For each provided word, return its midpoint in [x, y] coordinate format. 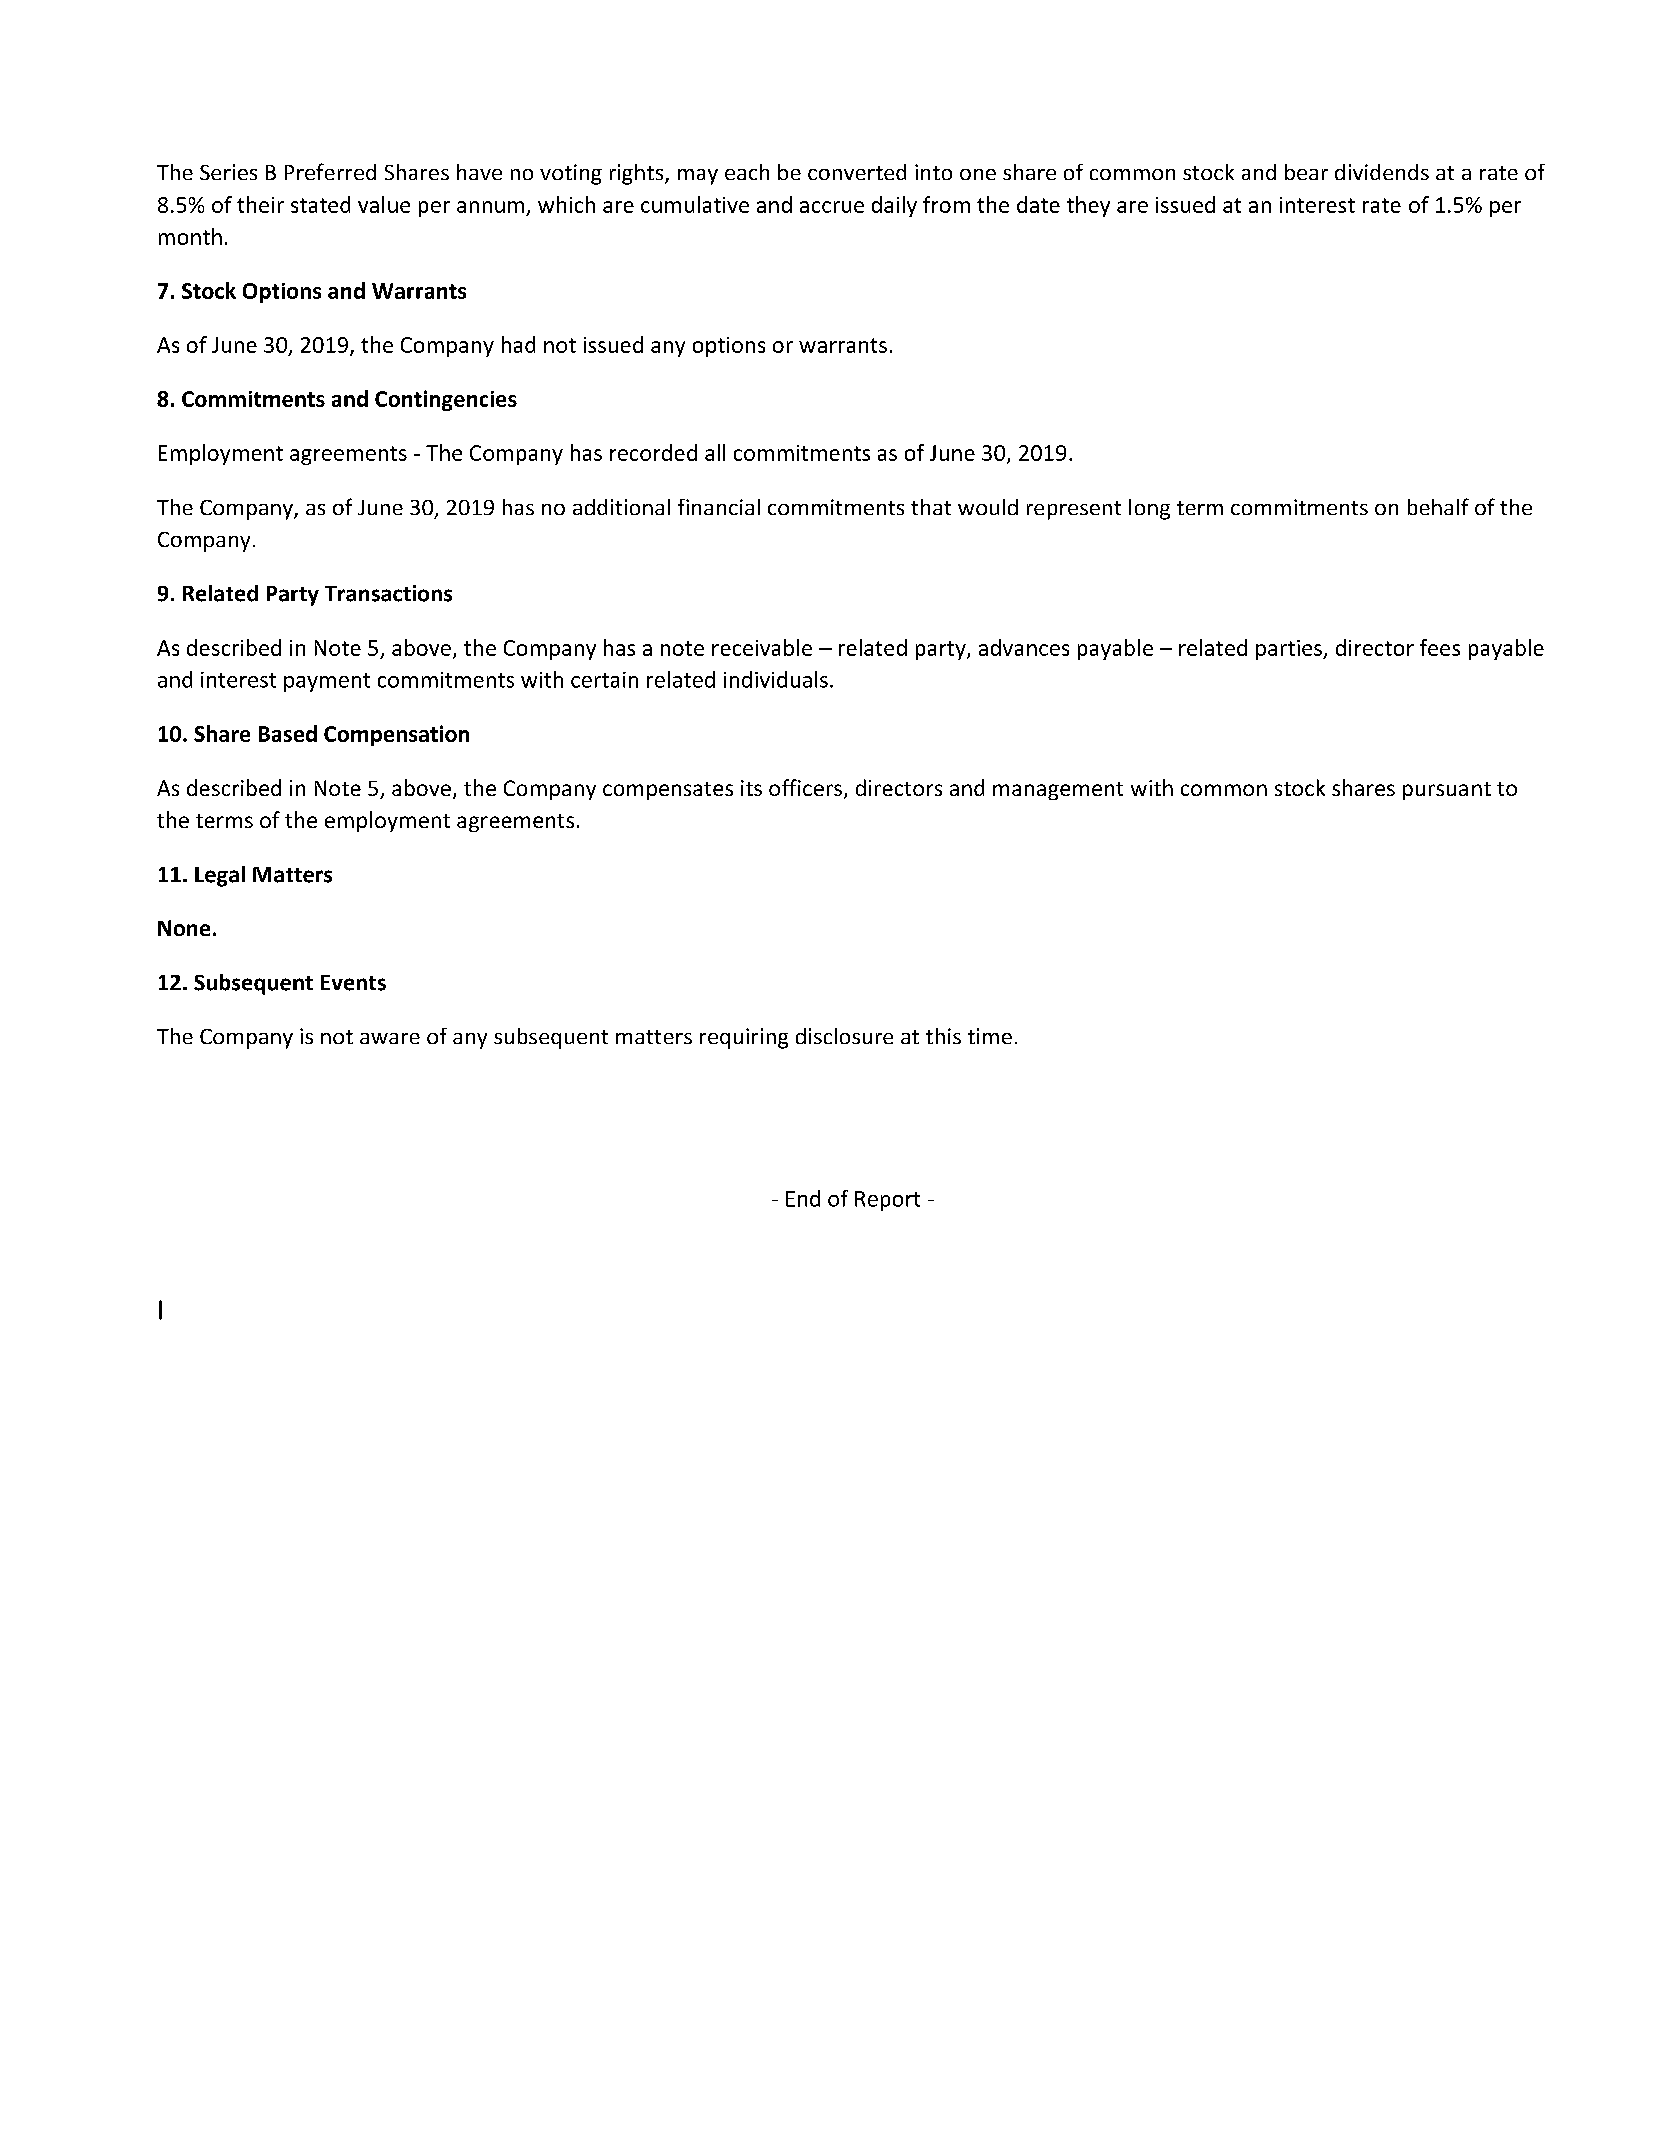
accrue [832, 207]
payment [327, 682]
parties [1290, 650]
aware [390, 1038]
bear [1306, 172]
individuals [776, 679]
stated [320, 204]
